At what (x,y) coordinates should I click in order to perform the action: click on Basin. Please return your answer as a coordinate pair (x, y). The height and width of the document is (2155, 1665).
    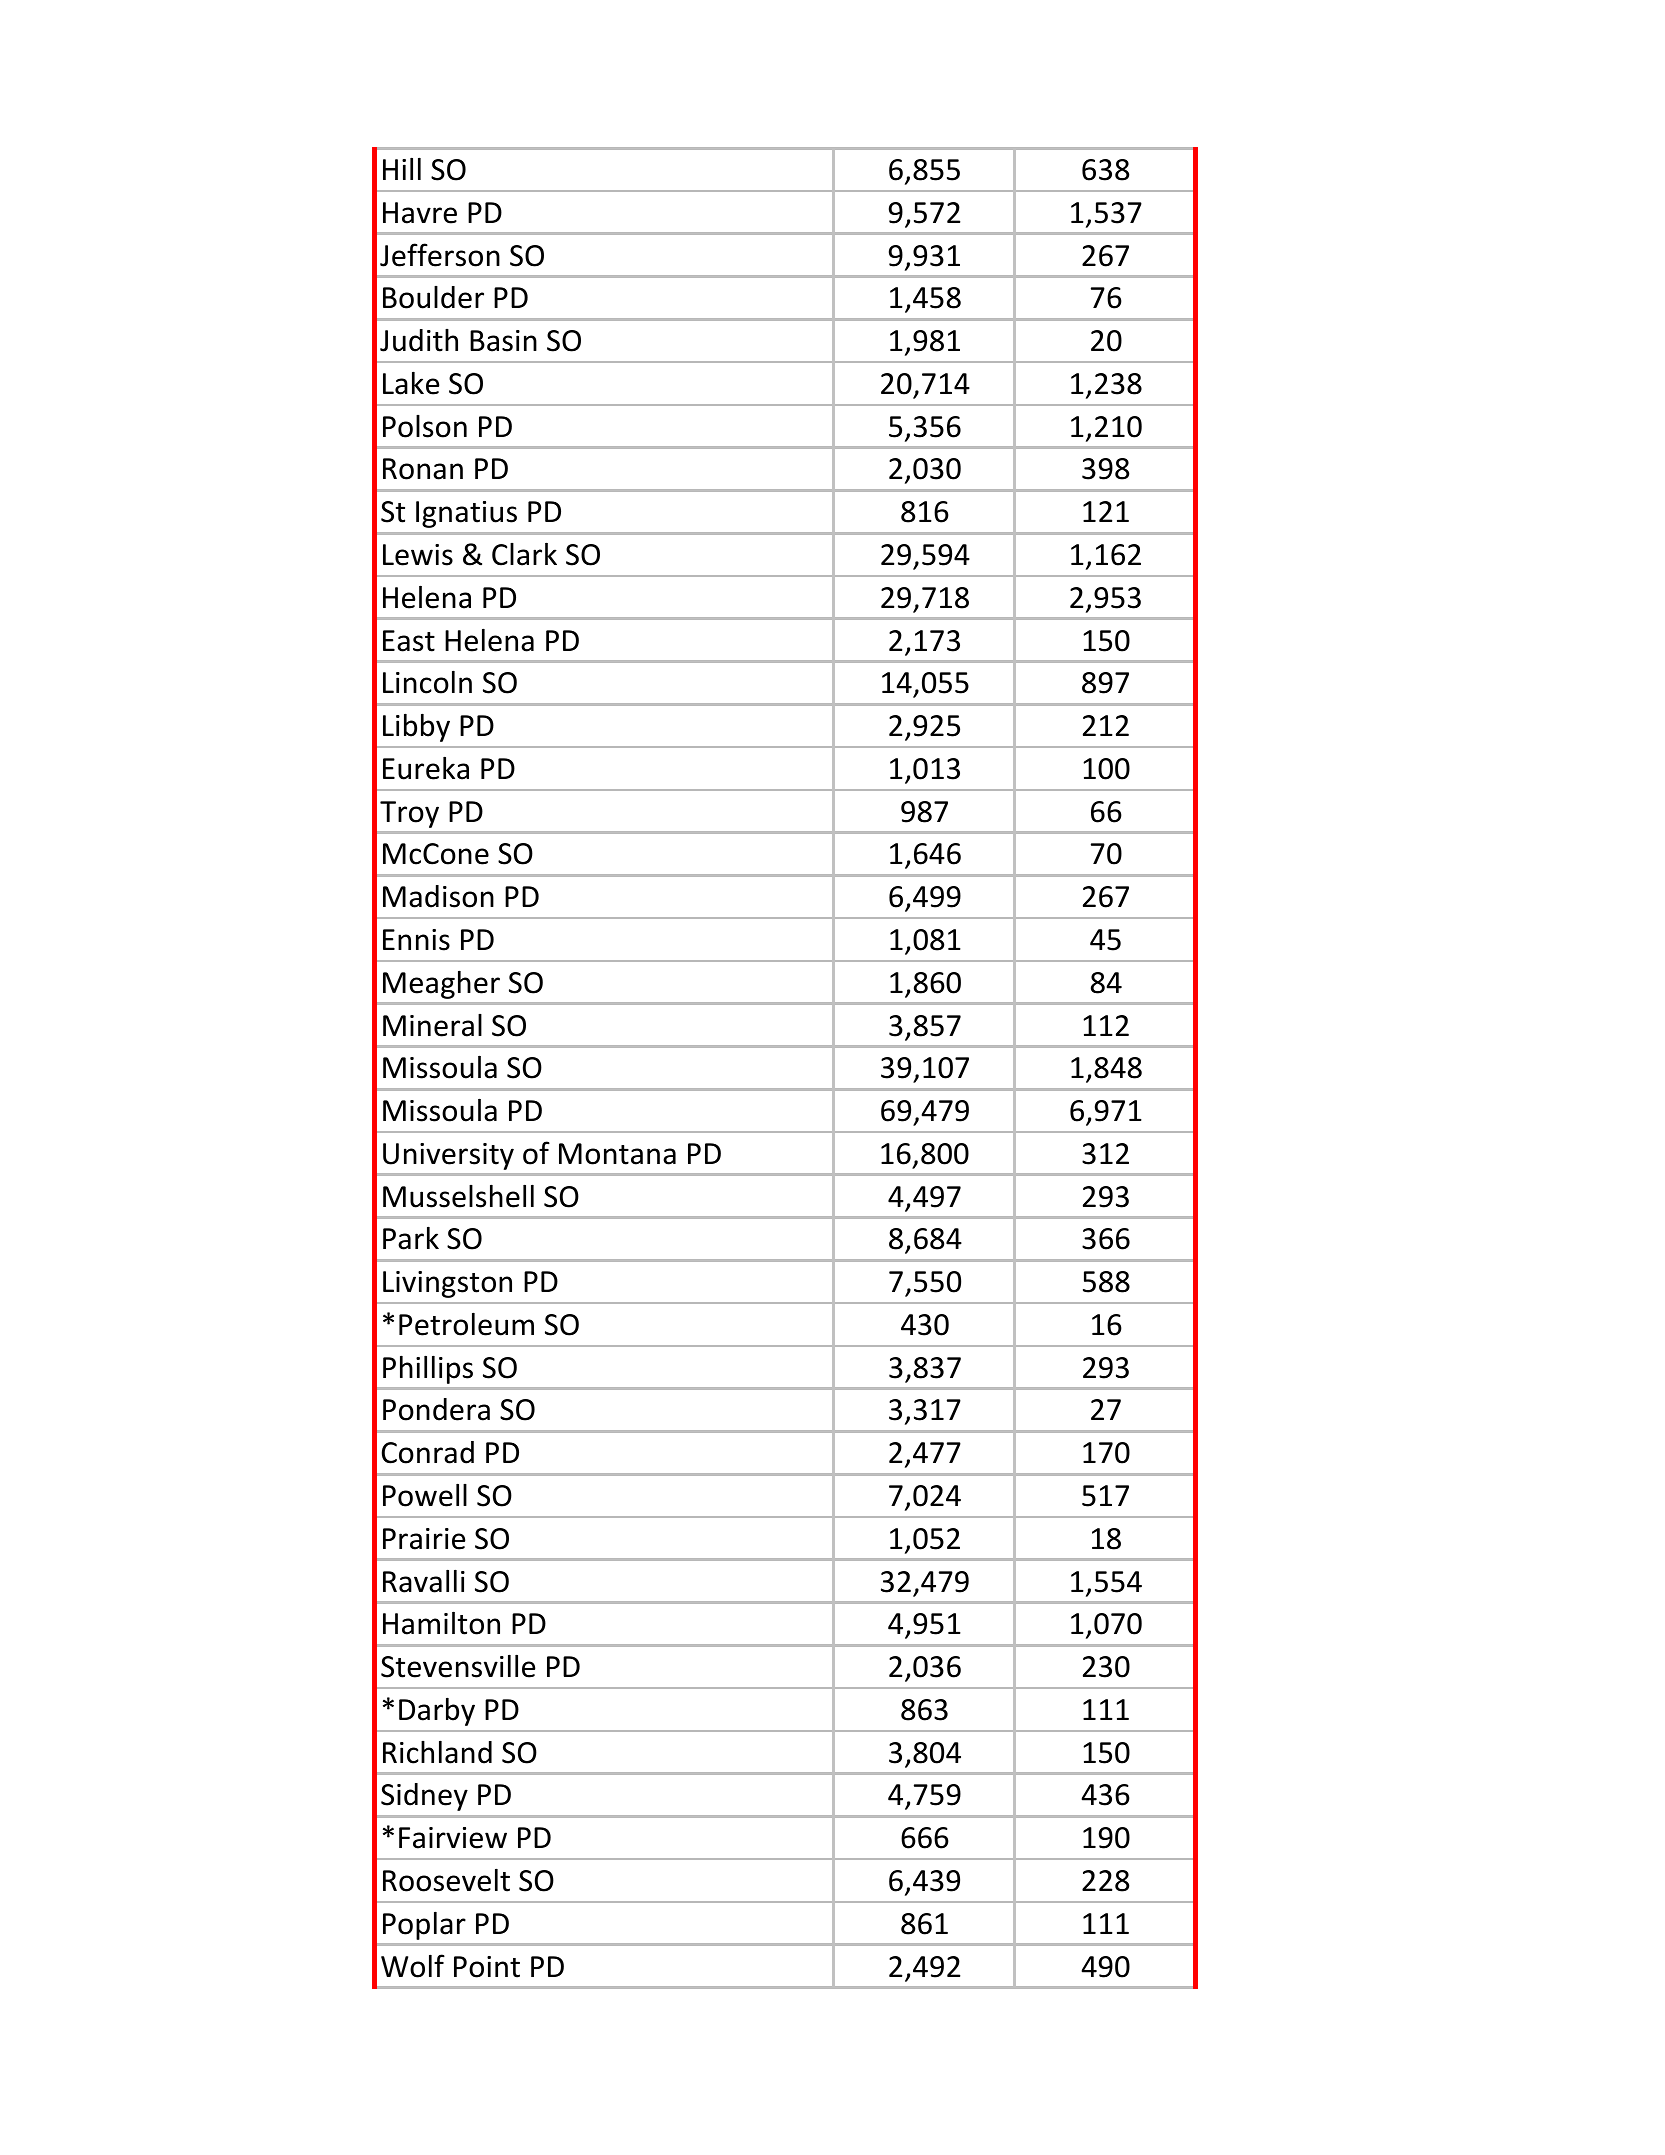
    Looking at the image, I should click on (503, 341).
